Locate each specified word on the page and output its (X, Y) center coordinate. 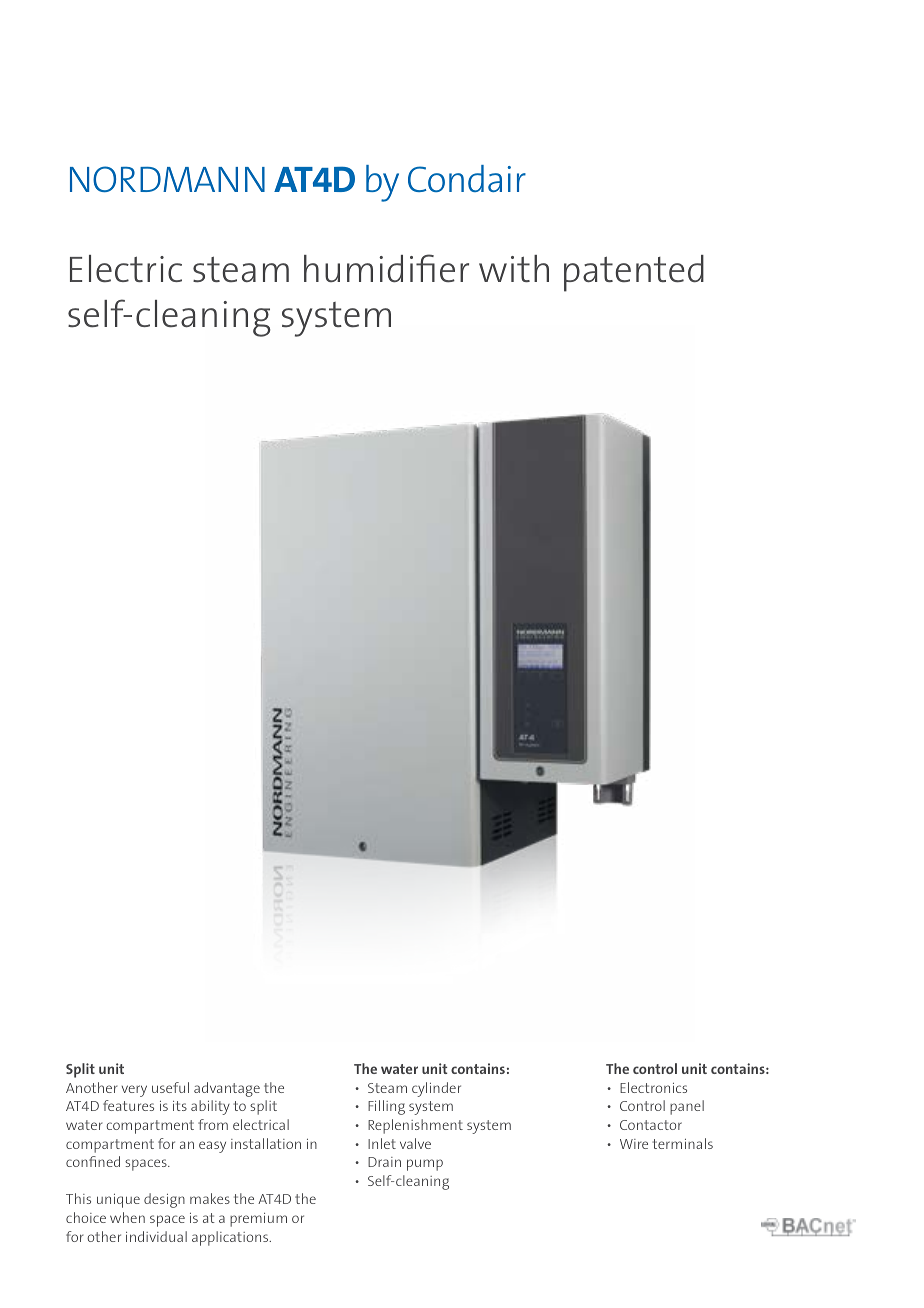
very (134, 1091)
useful (170, 1087)
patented (634, 273)
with (514, 268)
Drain (384, 1162)
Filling (386, 1107)
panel (687, 1107)
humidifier (386, 268)
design (164, 1200)
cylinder (436, 1089)
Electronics (653, 1087)
